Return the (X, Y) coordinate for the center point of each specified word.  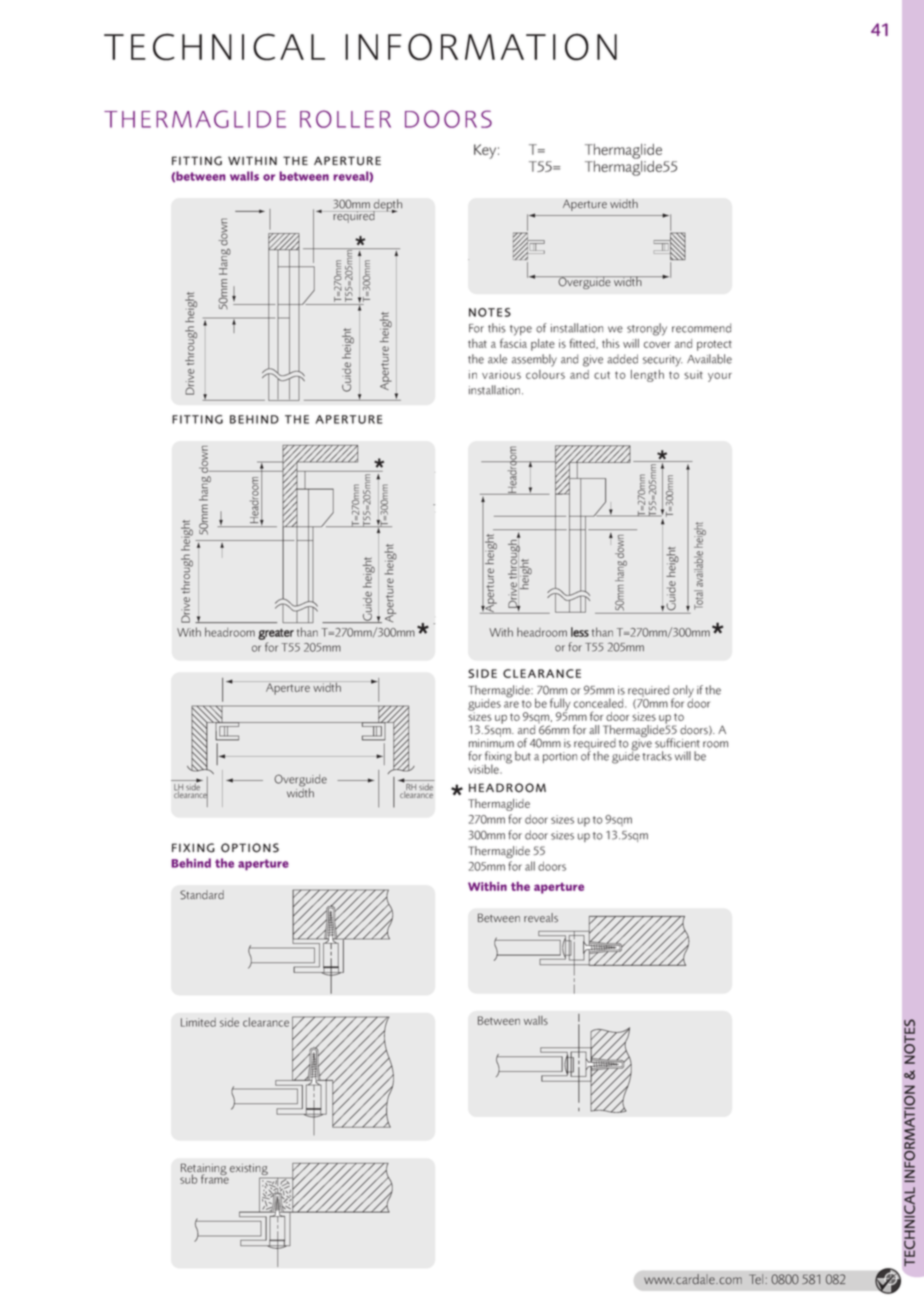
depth (387, 206)
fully (560, 705)
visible (484, 769)
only (683, 692)
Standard (202, 895)
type (521, 330)
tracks (657, 756)
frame (215, 1178)
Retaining (204, 1170)
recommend (701, 328)
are (511, 704)
